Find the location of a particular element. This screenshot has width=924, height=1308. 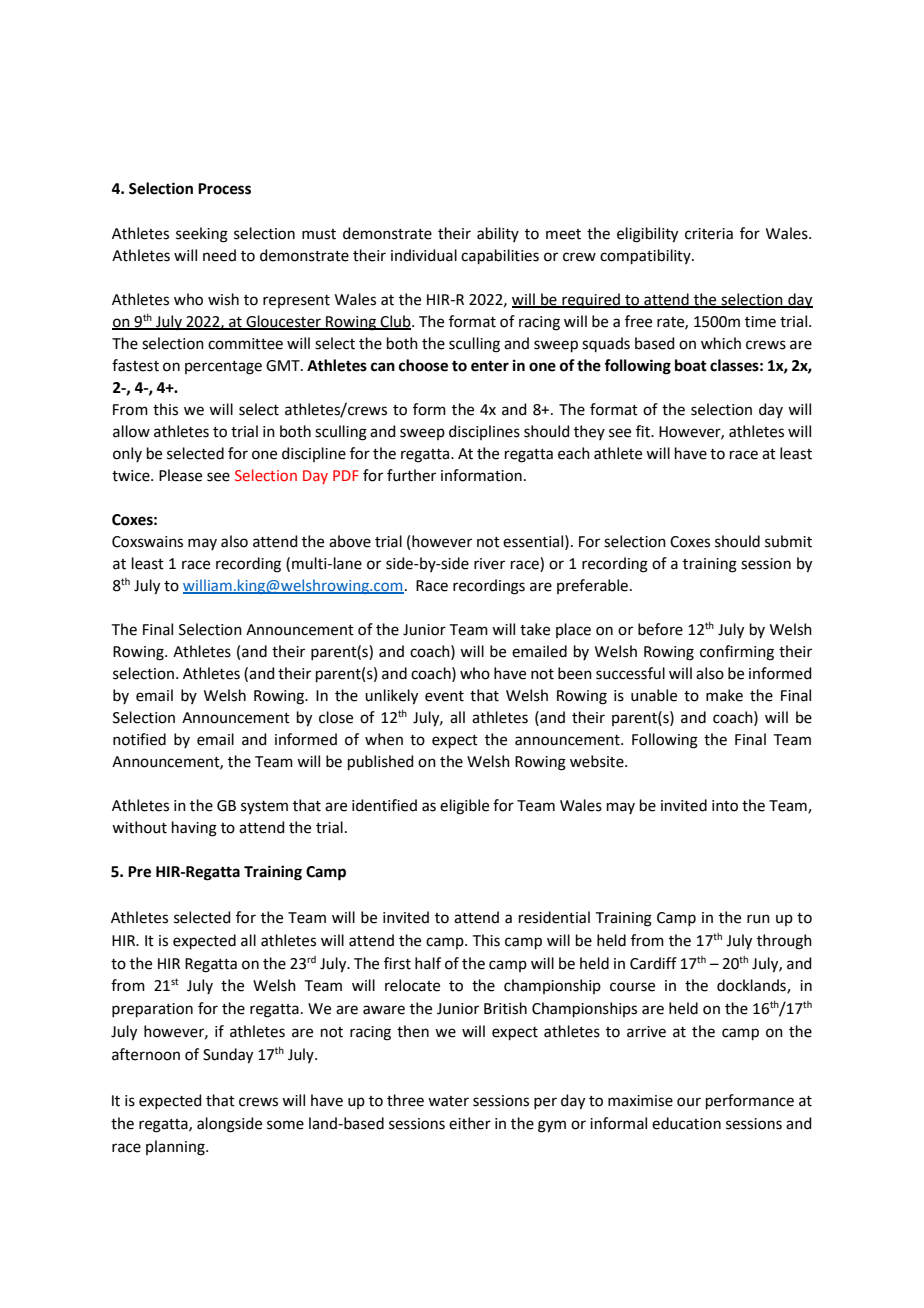

education is located at coordinates (686, 1123).
